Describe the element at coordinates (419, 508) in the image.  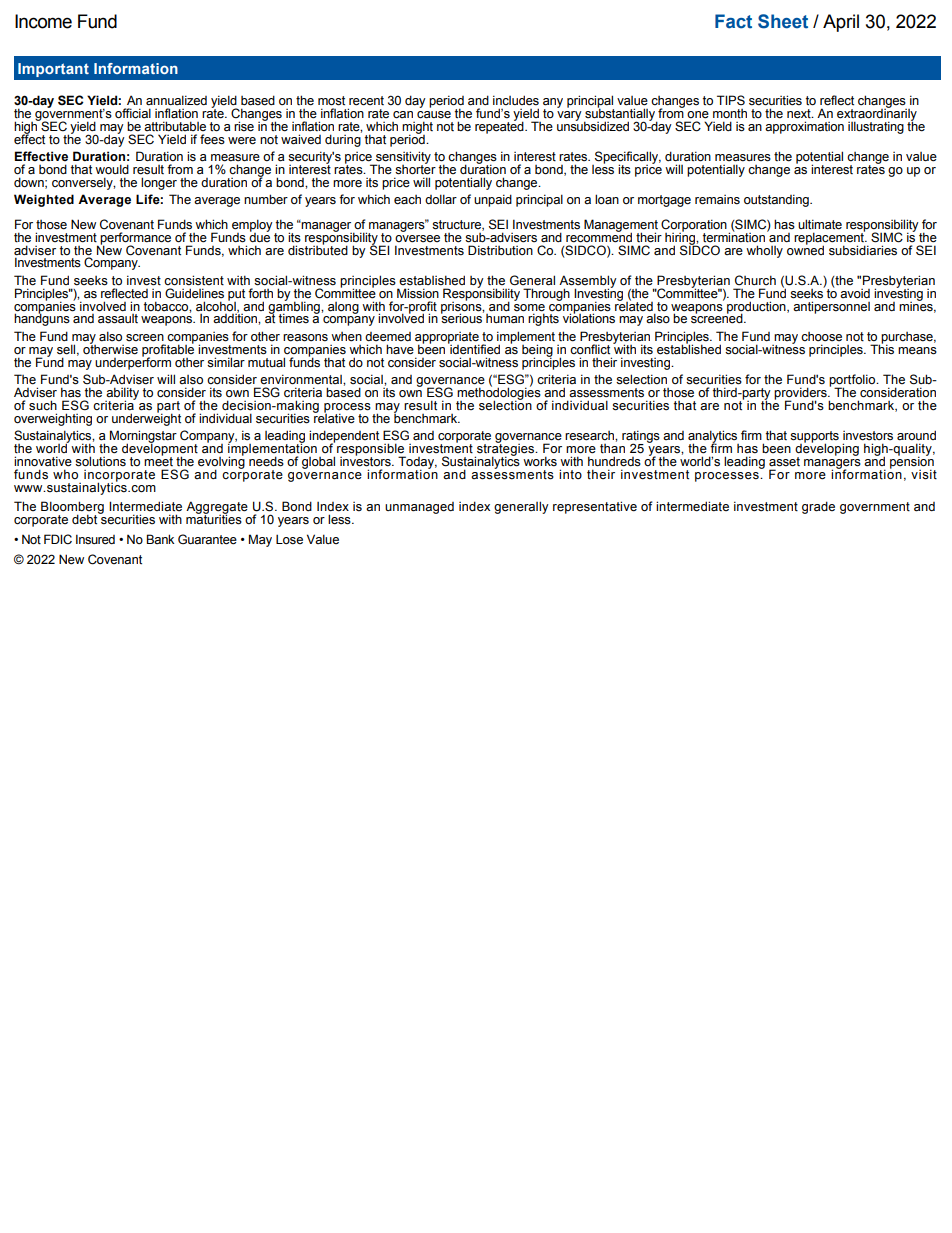
I see `unmanaged` at that location.
